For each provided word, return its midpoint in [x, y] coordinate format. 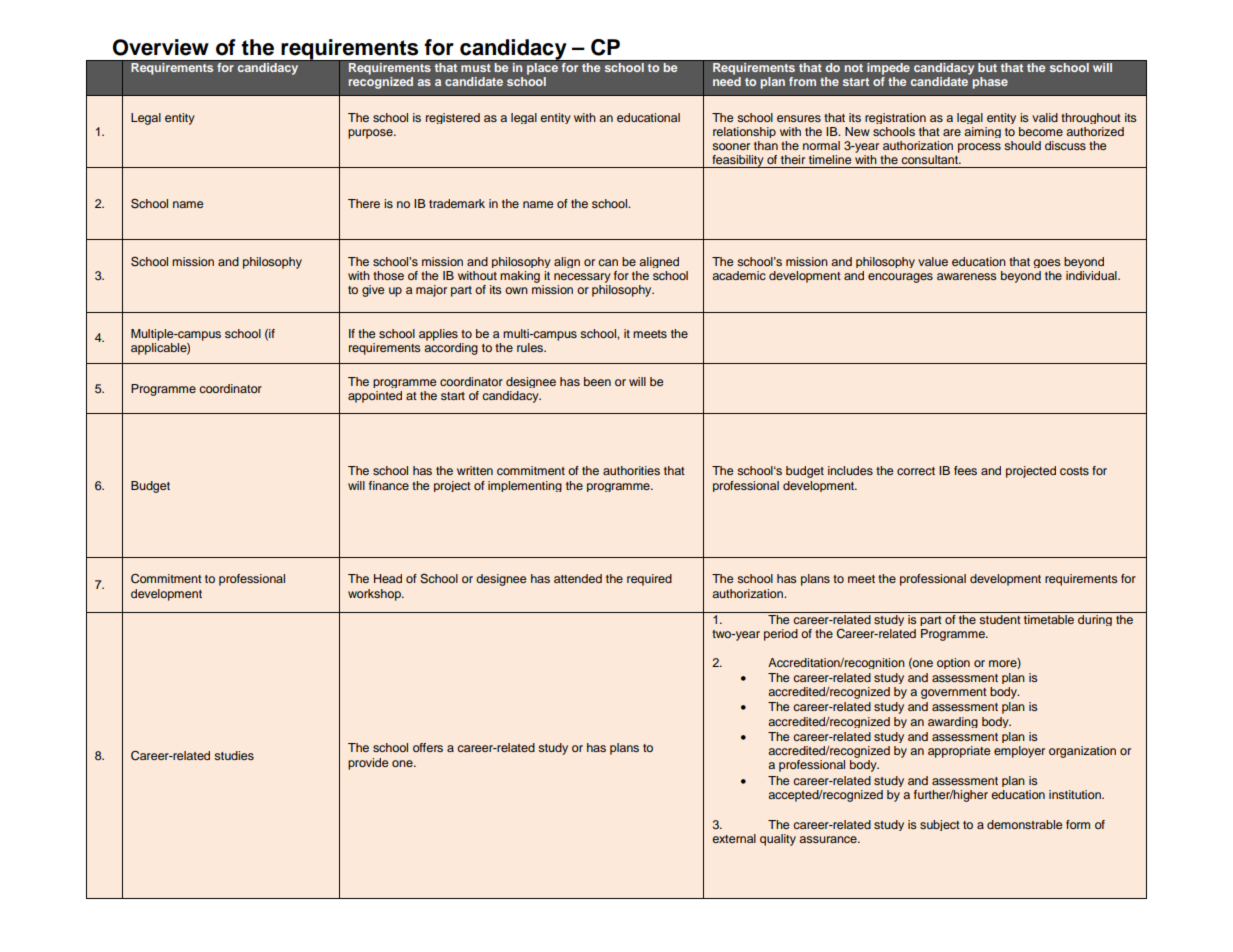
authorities [631, 470]
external [734, 838]
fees [965, 470]
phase [990, 83]
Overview [161, 47]
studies [234, 755]
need [727, 81]
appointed [375, 397]
